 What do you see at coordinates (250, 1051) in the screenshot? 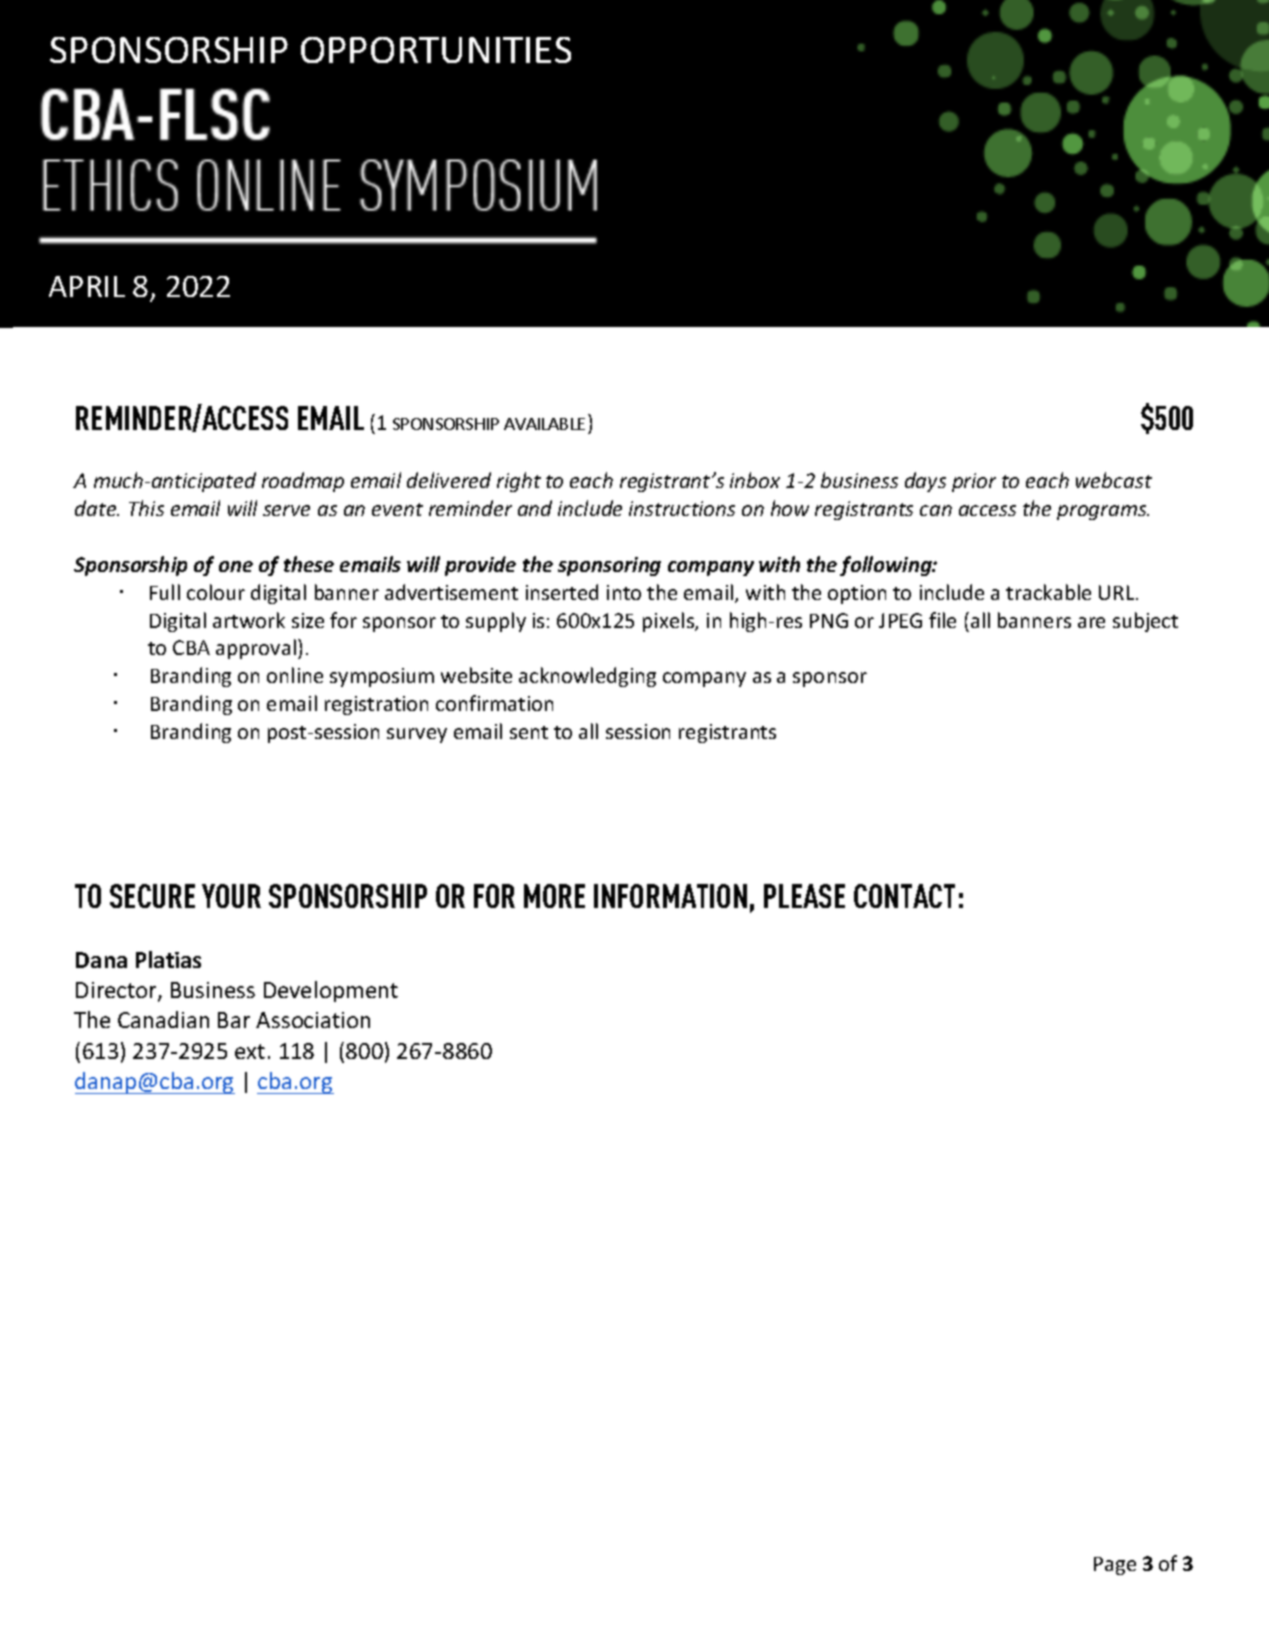
I see `ext` at bounding box center [250, 1051].
